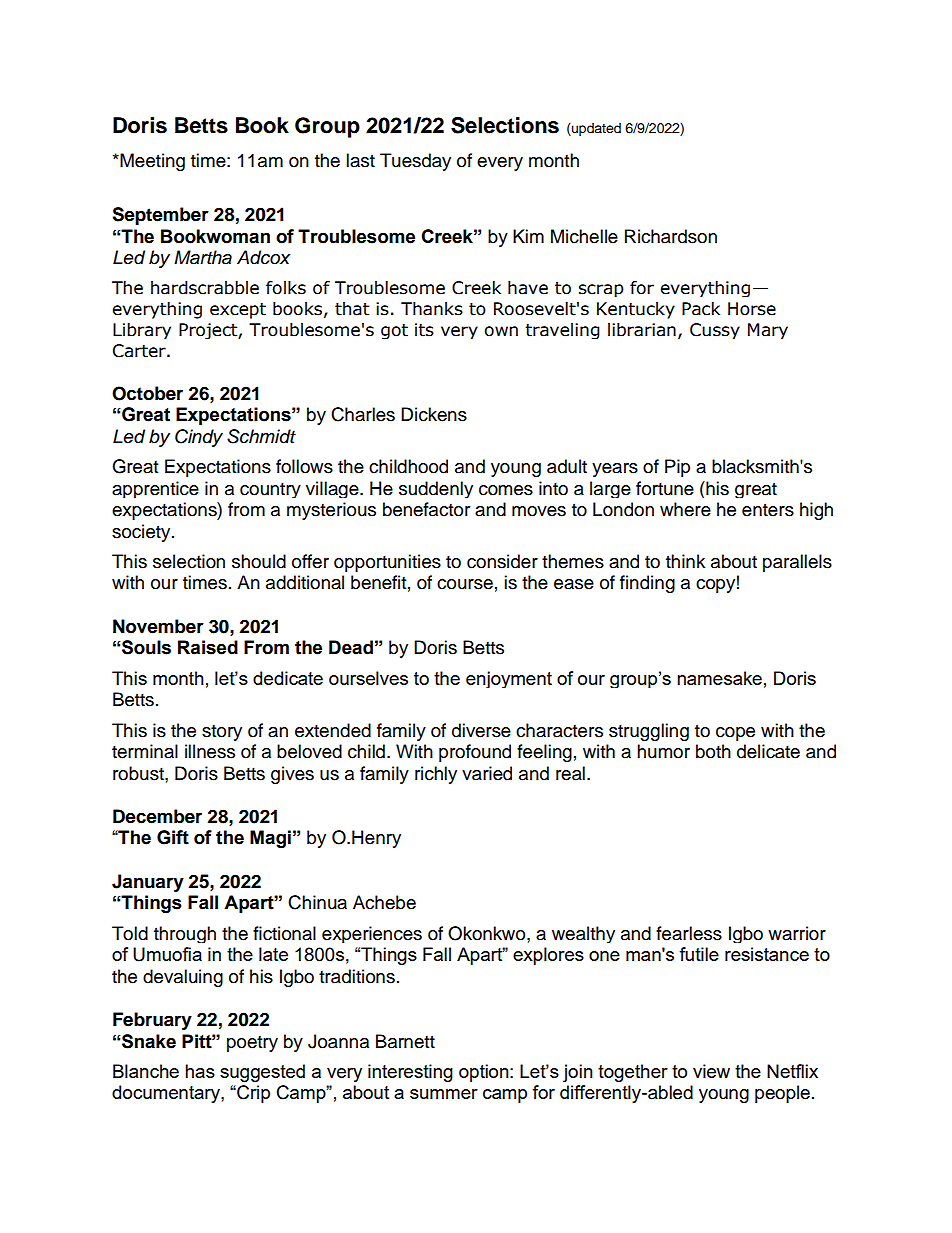  What do you see at coordinates (685, 561) in the screenshot?
I see `think` at bounding box center [685, 561].
